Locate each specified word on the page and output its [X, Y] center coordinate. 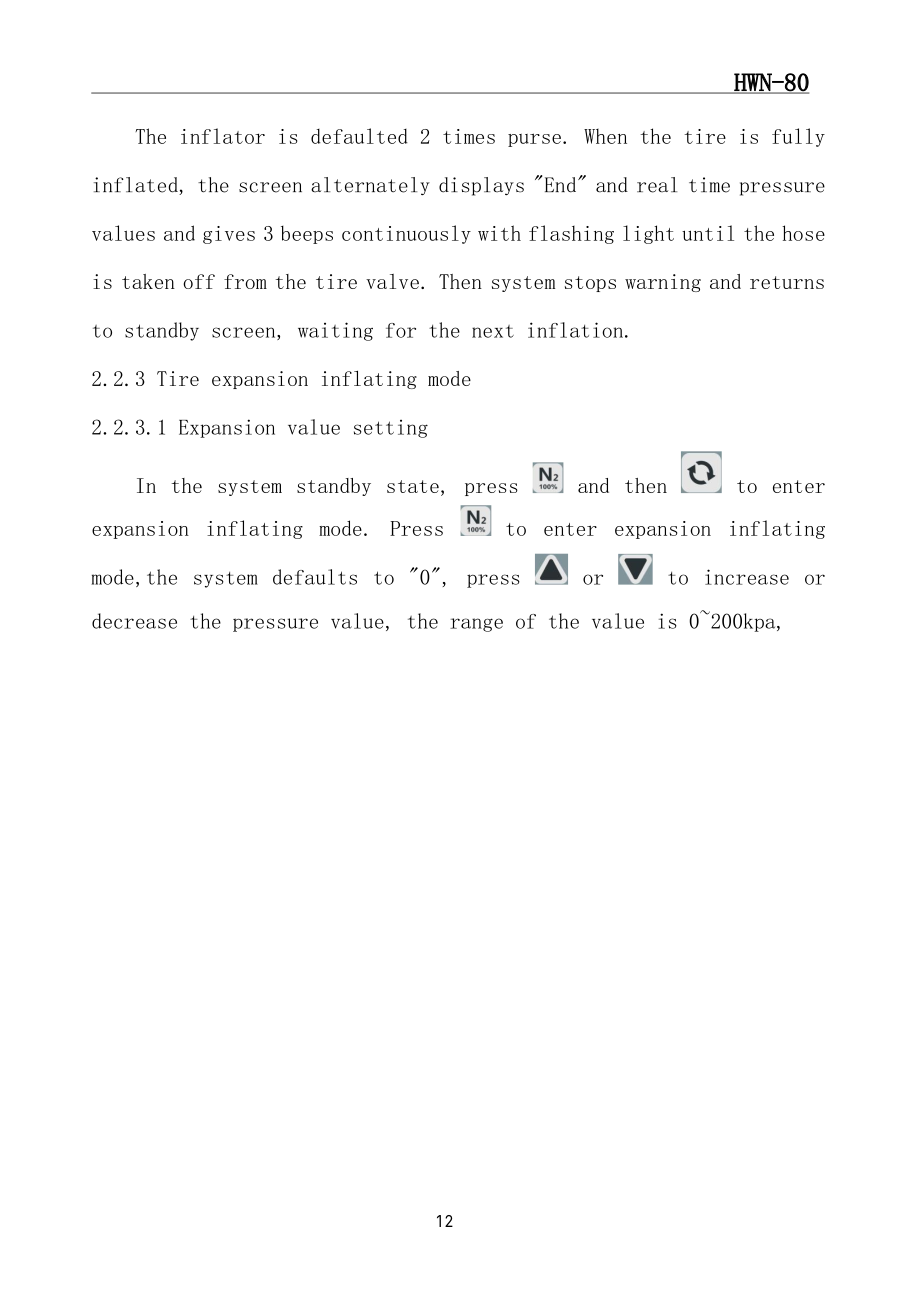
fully [798, 137]
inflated [137, 186]
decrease [134, 621]
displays [481, 186]
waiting [335, 331]
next [493, 331]
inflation [575, 330]
